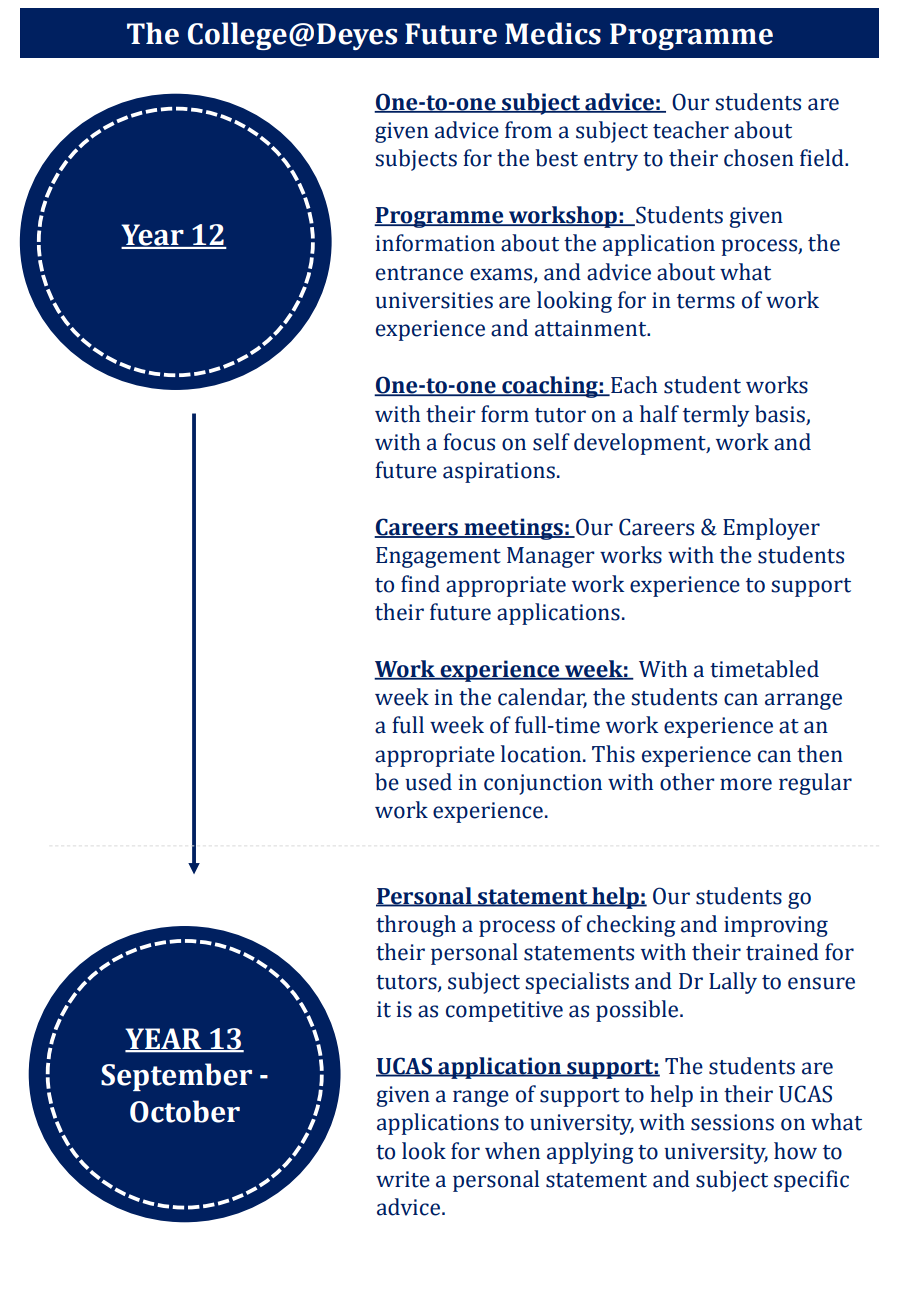 The width and height of the screenshot is (911, 1316). I want to click on from, so click(528, 130).
